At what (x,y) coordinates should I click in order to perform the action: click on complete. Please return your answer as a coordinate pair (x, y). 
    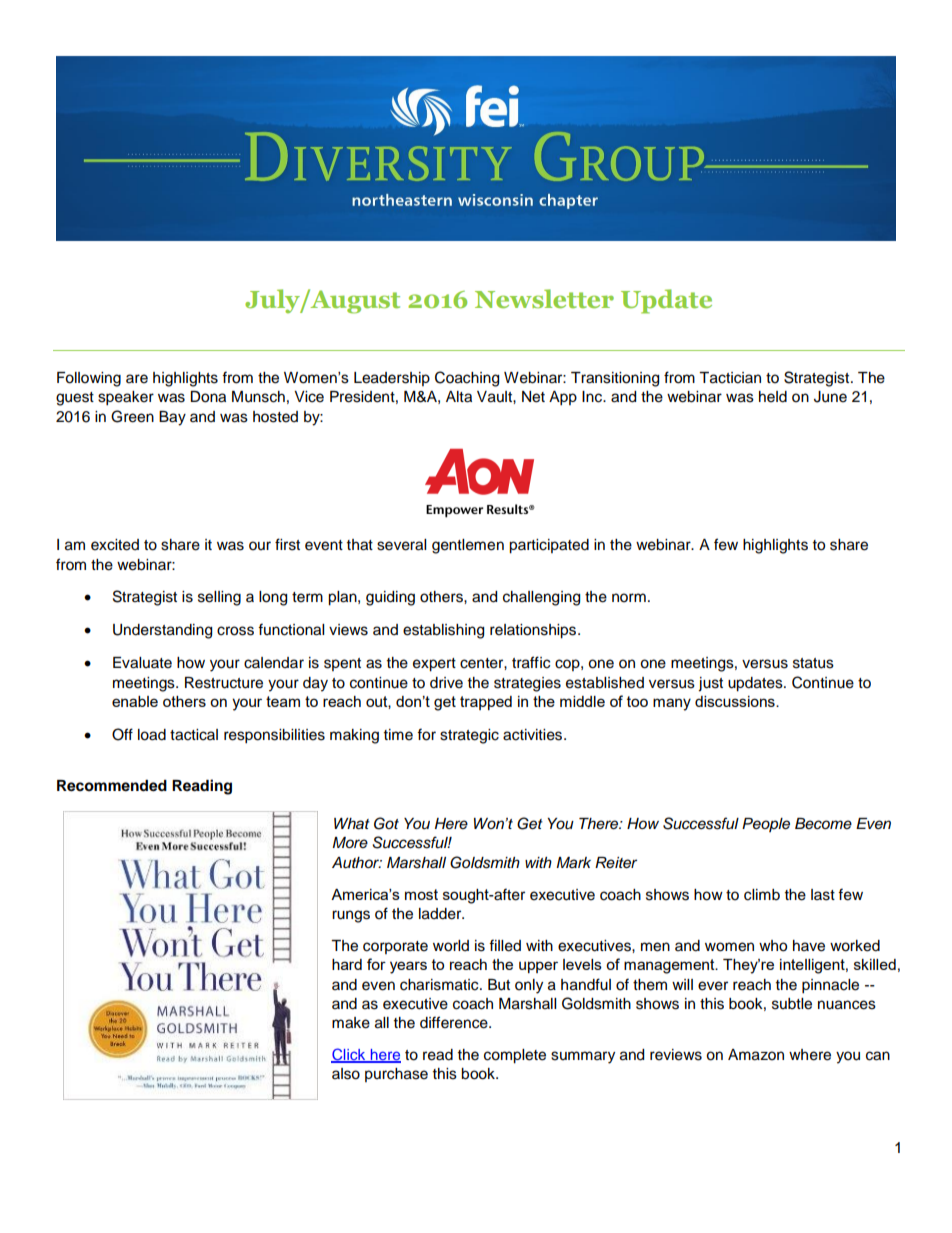
    Looking at the image, I should click on (515, 1056).
